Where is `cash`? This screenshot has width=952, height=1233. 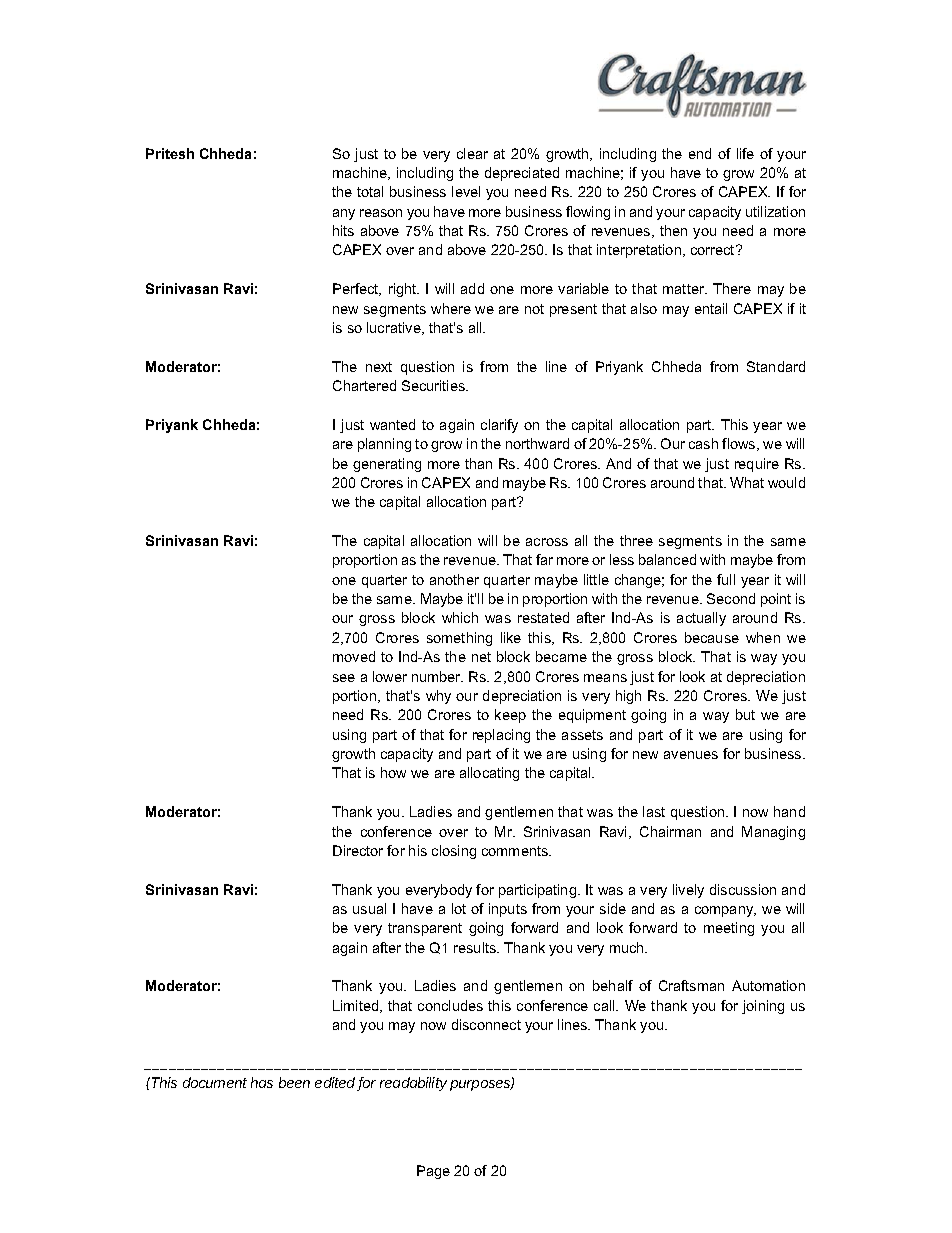 cash is located at coordinates (703, 443).
